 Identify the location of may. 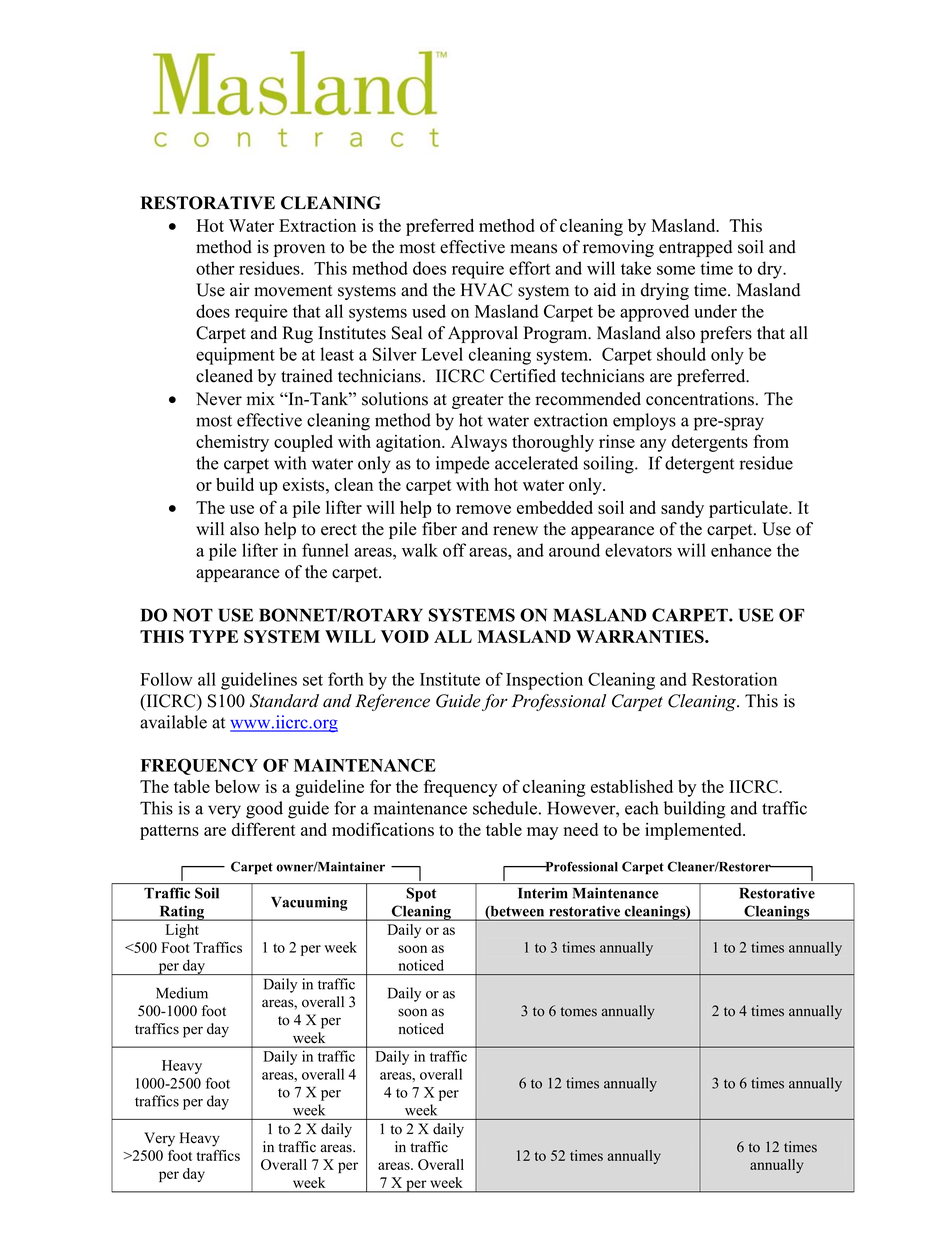
(542, 833).
